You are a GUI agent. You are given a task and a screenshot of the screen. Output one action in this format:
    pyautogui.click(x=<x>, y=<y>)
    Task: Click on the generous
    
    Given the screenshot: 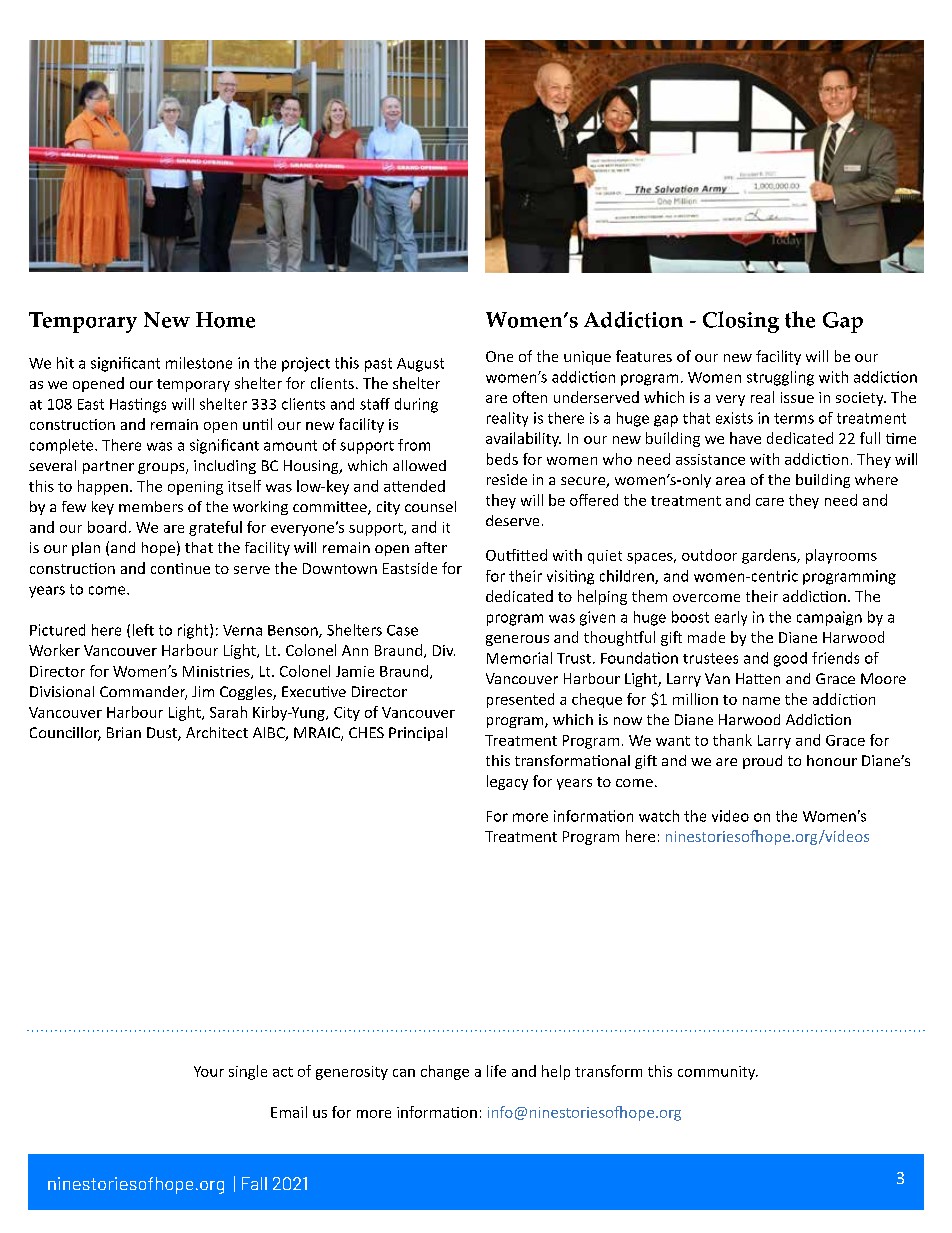 What is the action you would take?
    pyautogui.click(x=517, y=640)
